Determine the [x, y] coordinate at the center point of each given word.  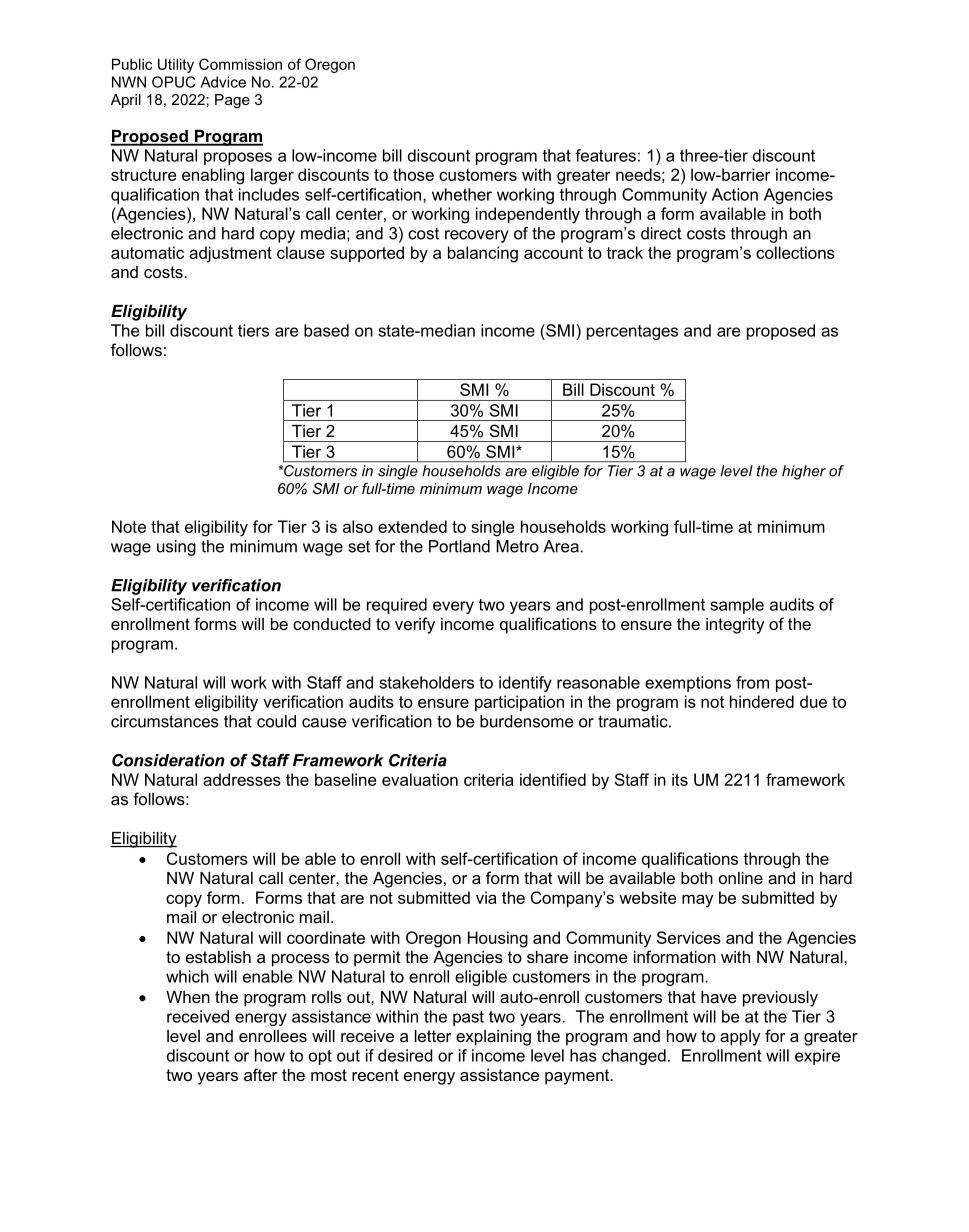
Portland [459, 546]
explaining [493, 1038]
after [260, 1074]
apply [740, 1038]
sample [737, 606]
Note [129, 526]
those [413, 174]
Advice [223, 82]
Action [735, 194]
